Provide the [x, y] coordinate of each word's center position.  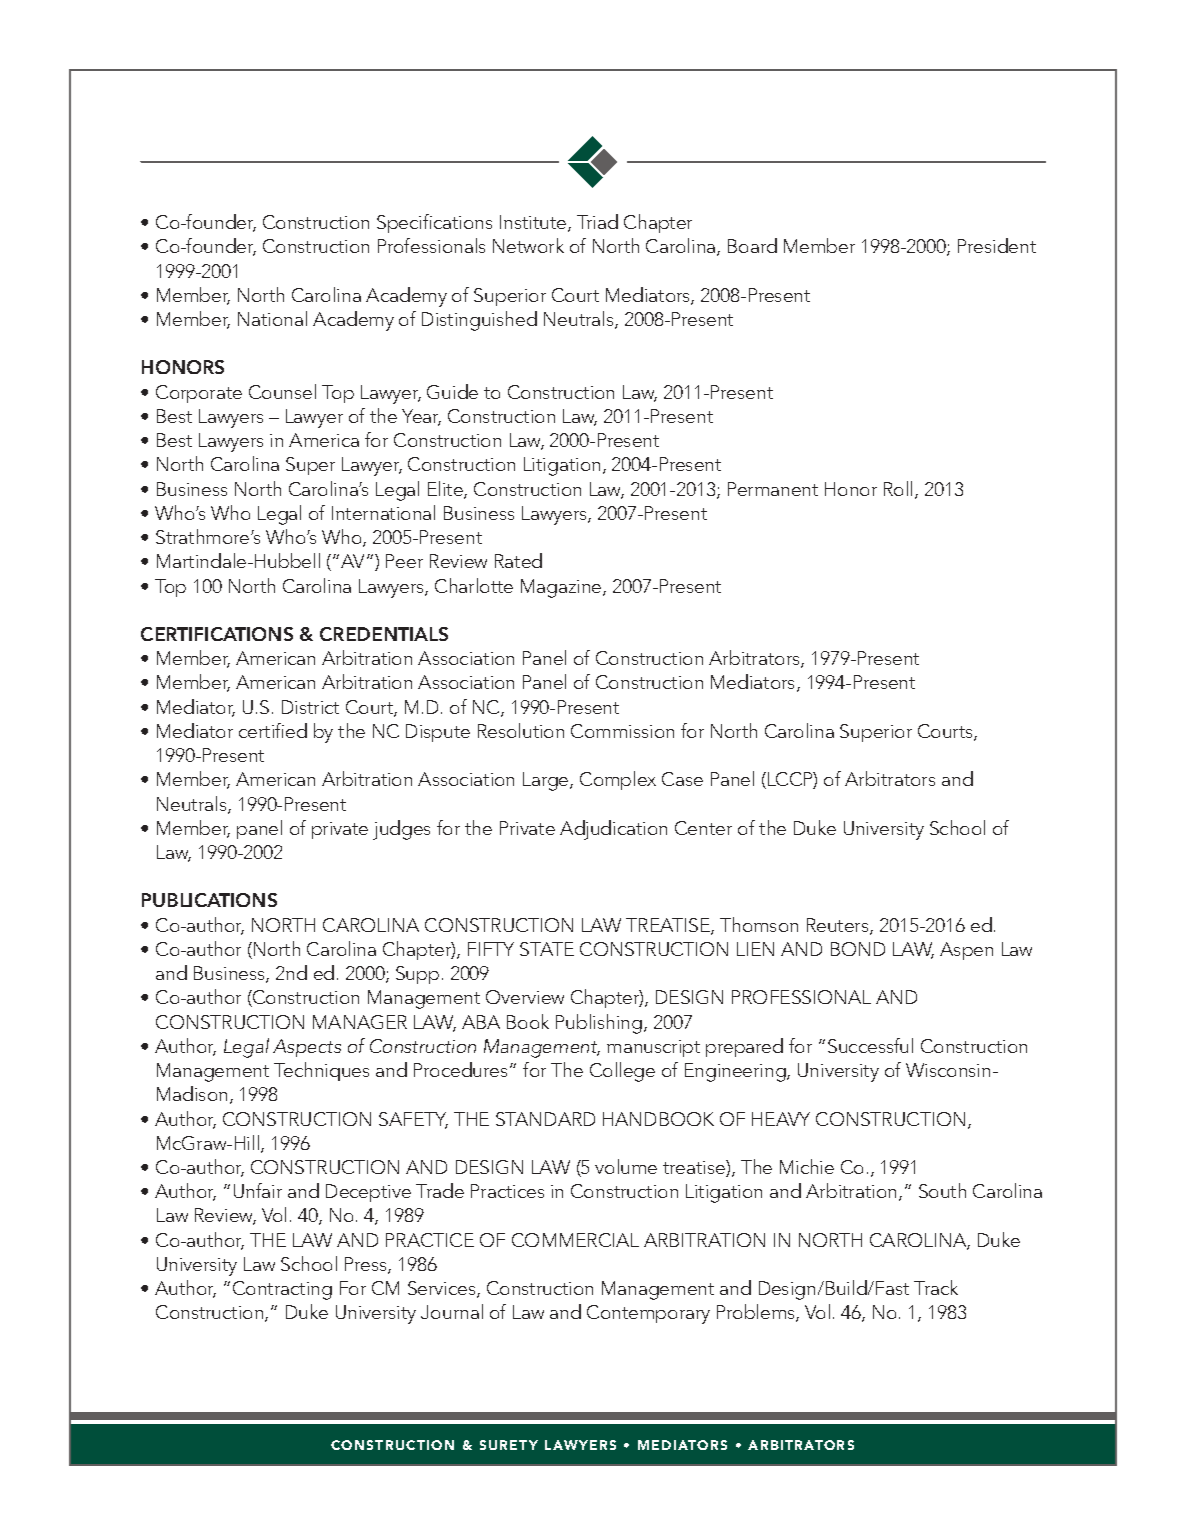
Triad [597, 221]
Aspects [307, 1048]
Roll [898, 488]
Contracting [282, 1290]
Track [936, 1287]
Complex [618, 780]
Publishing [599, 1024]
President [997, 245]
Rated [518, 560]
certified [273, 730]
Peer [404, 561]
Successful [870, 1045]
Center [703, 828]
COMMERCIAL [575, 1240]
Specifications [434, 223]
